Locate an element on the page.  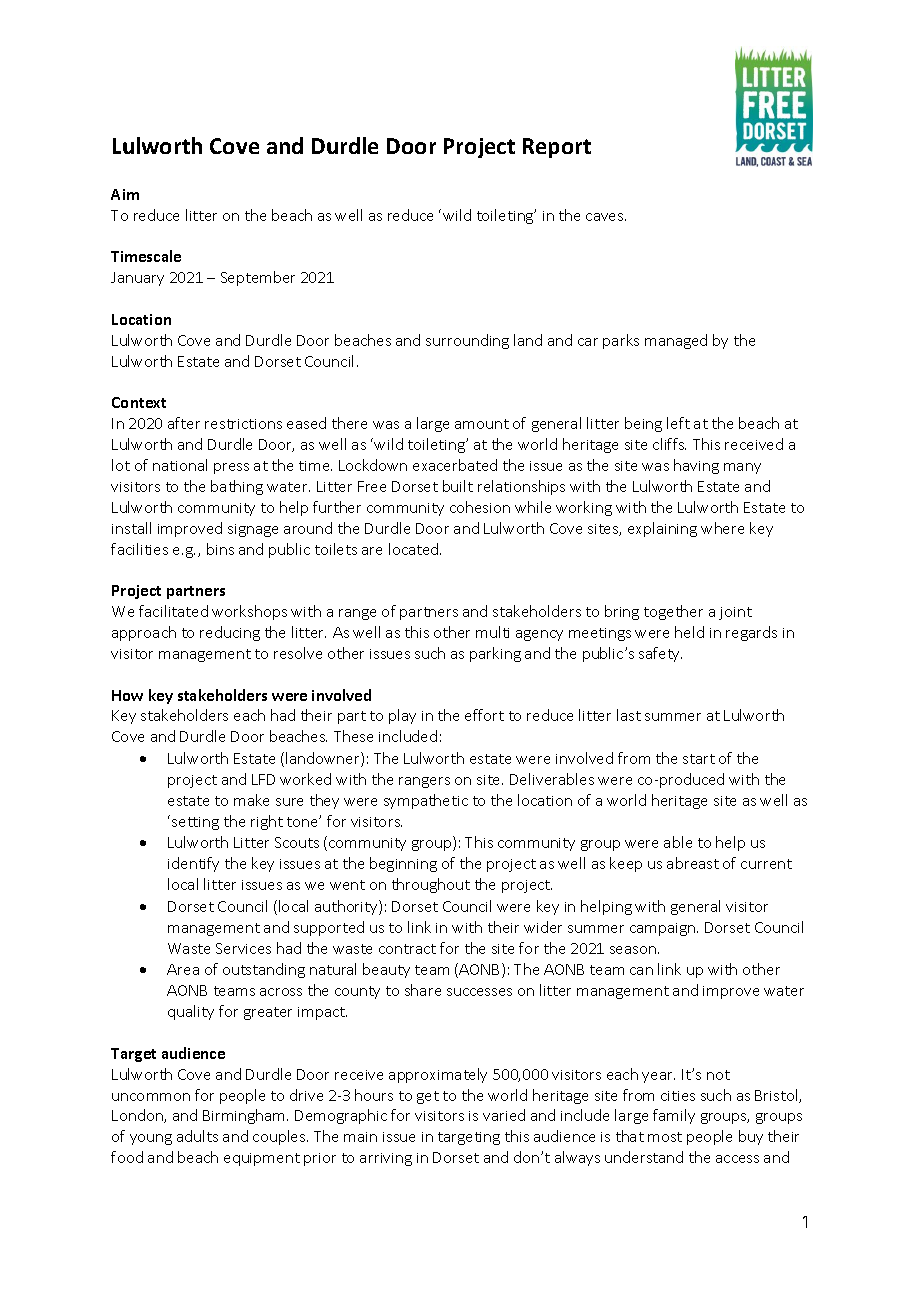
Aim is located at coordinates (125, 194).
